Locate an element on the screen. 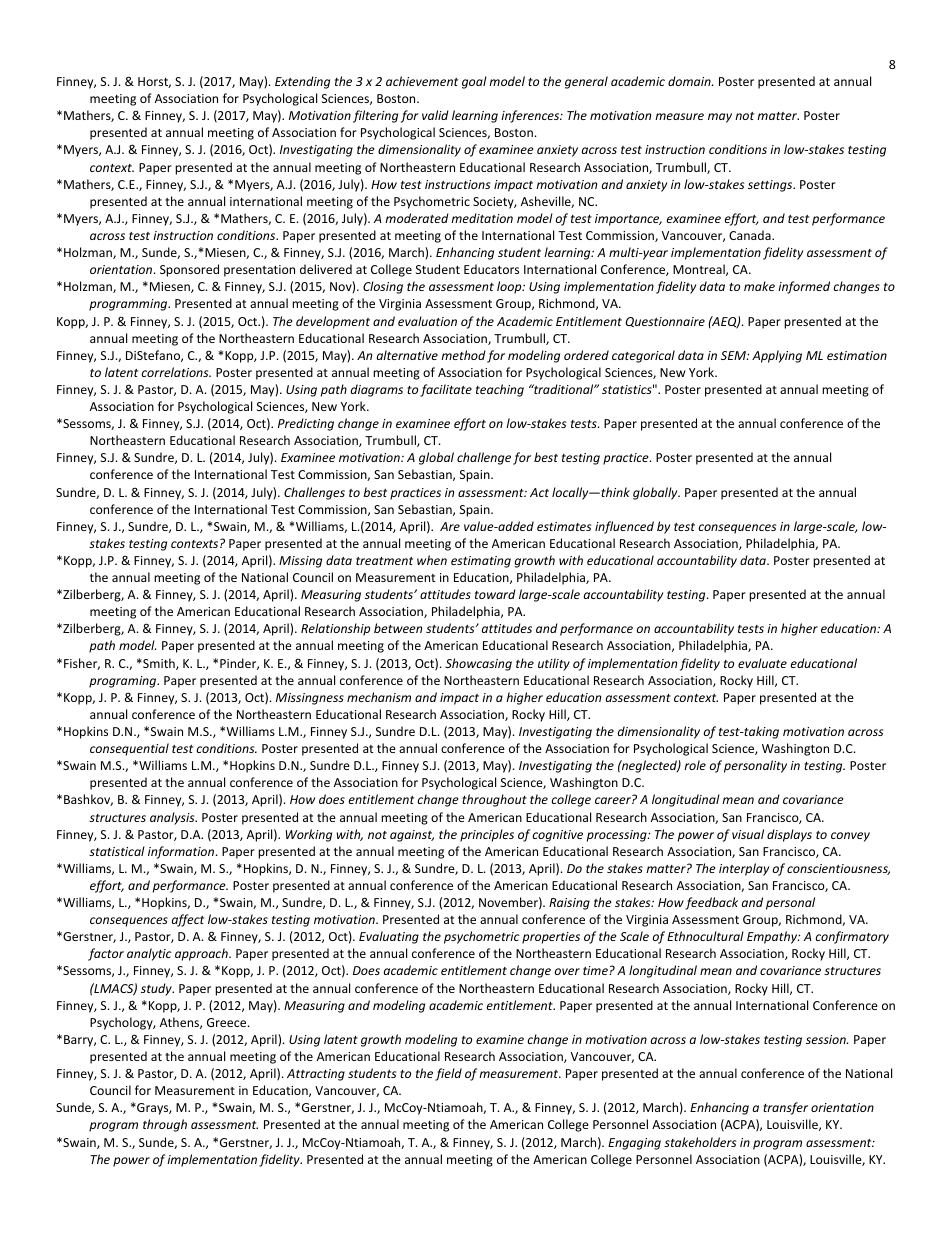 Image resolution: width=952 pixels, height=1233 pixels. transfer is located at coordinates (785, 1108).
